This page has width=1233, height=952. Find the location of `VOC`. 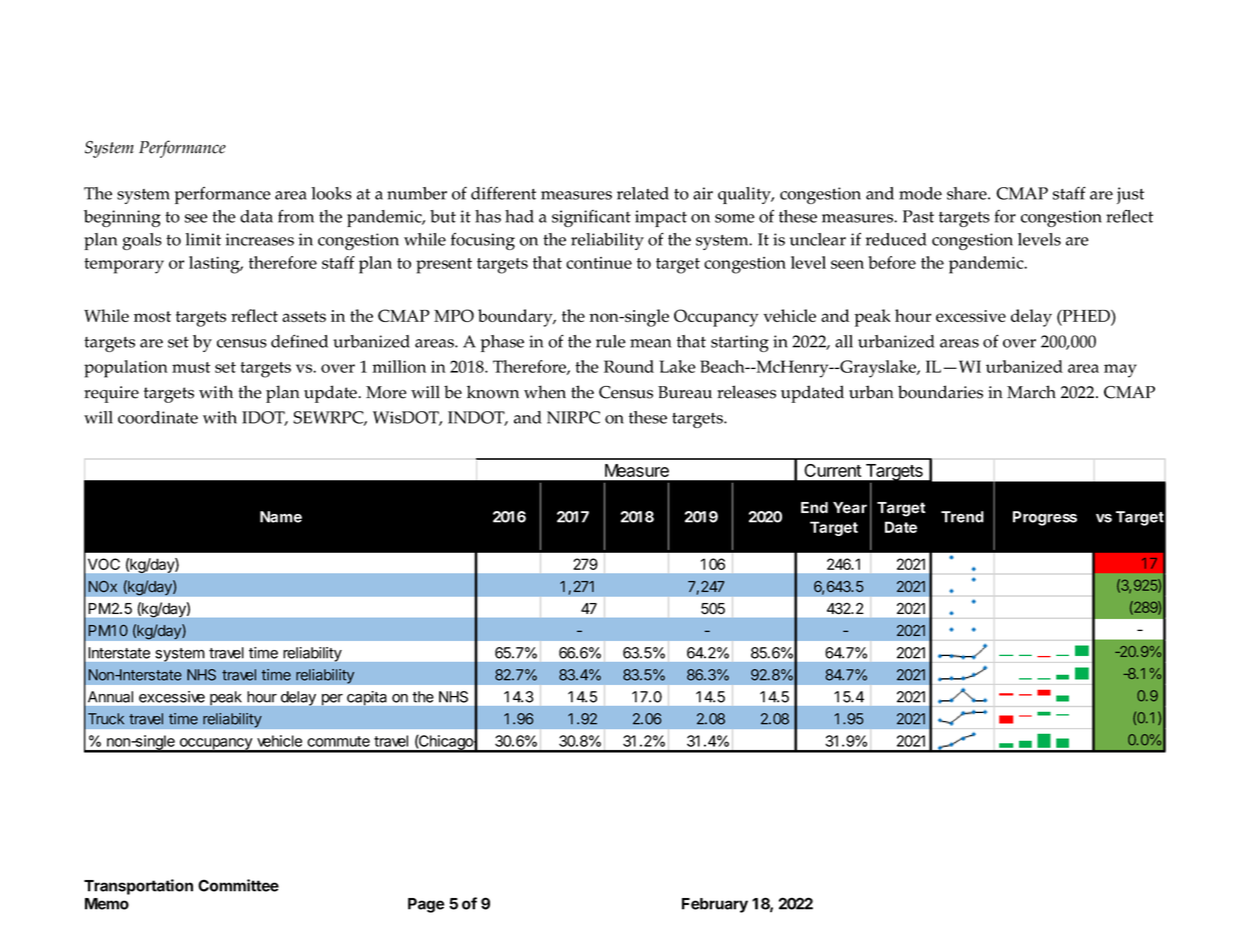

VOC is located at coordinates (104, 564).
